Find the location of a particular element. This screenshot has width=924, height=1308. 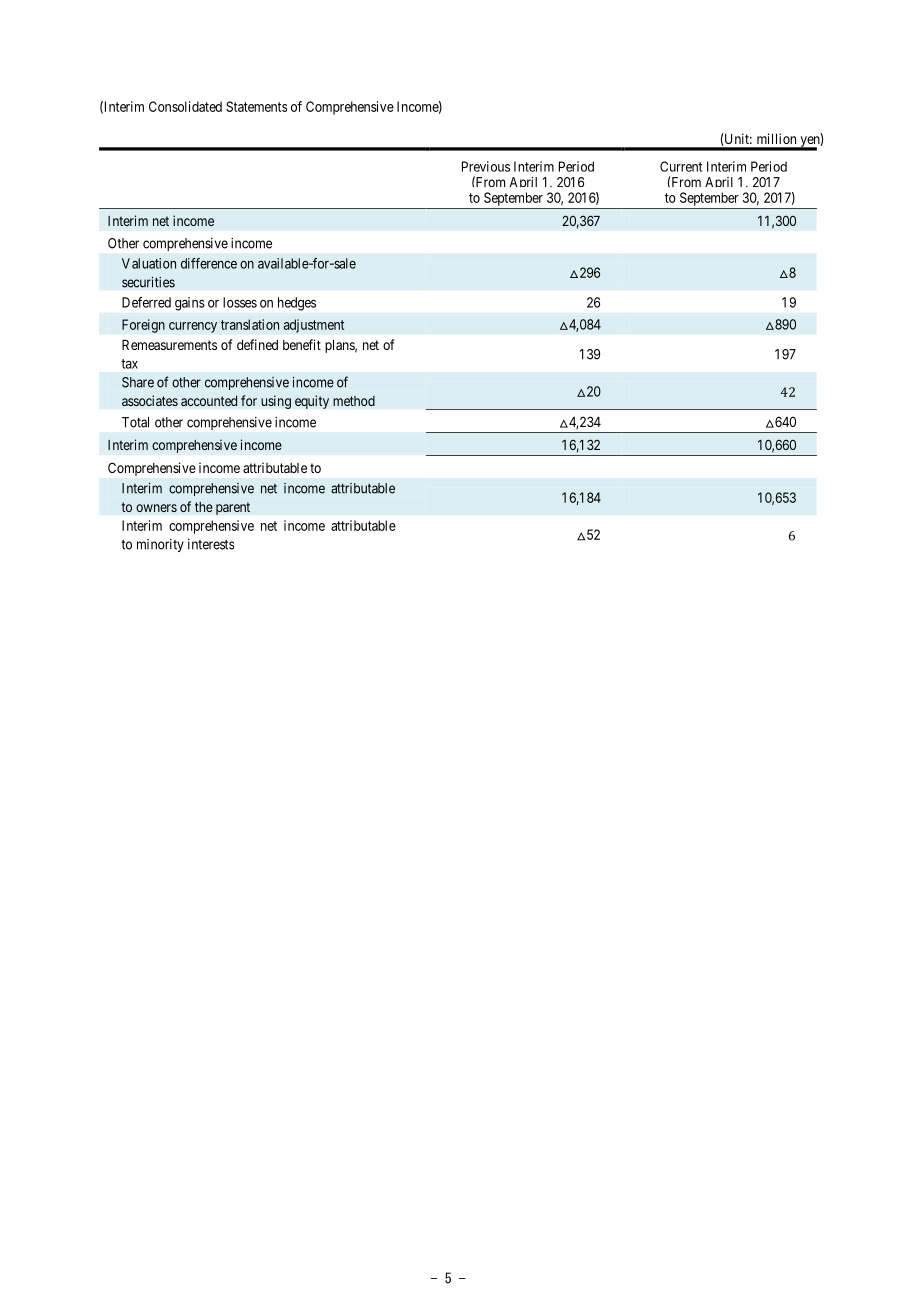

currency is located at coordinates (193, 327).
